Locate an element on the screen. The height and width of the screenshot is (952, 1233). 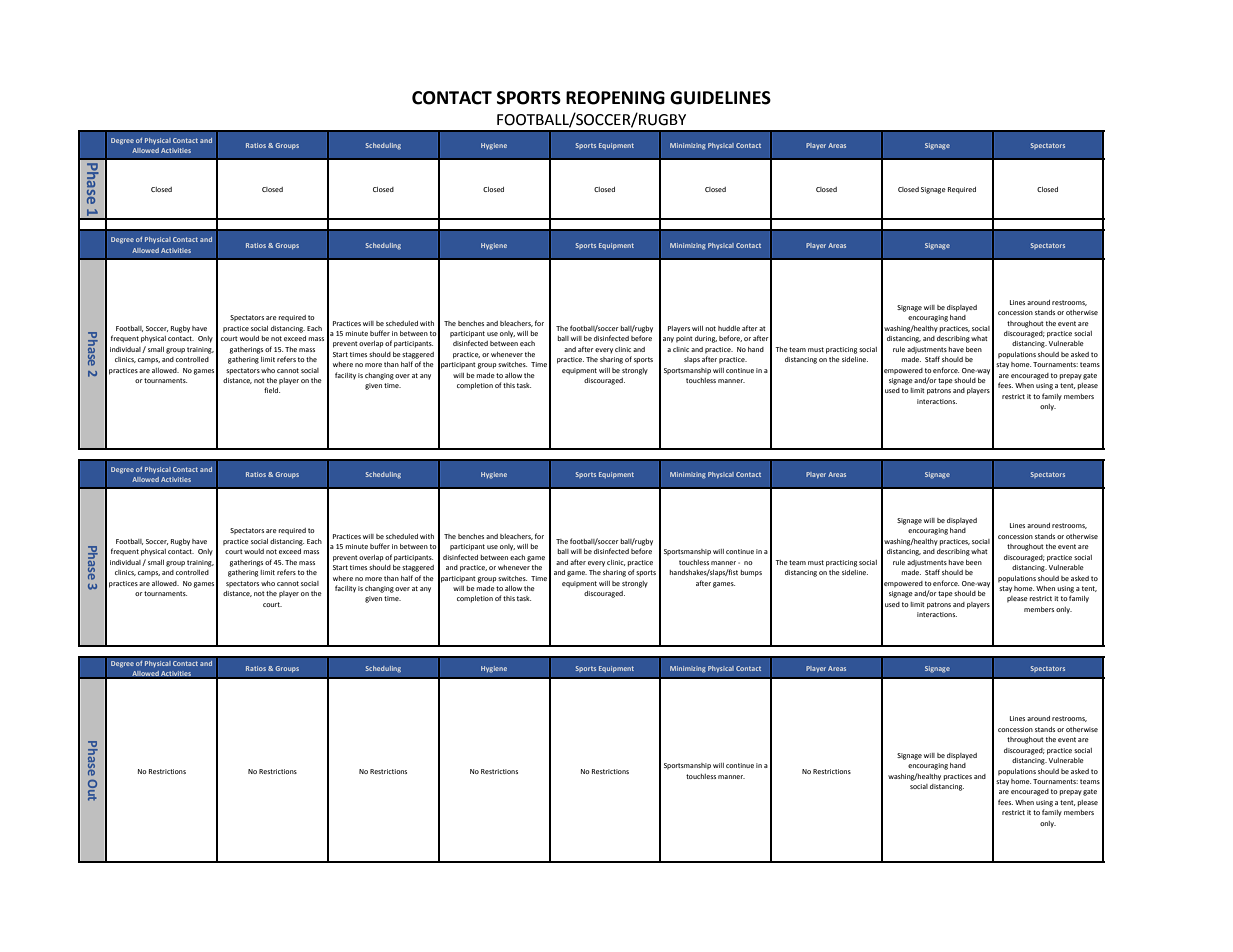
REOPENING is located at coordinates (615, 98).
